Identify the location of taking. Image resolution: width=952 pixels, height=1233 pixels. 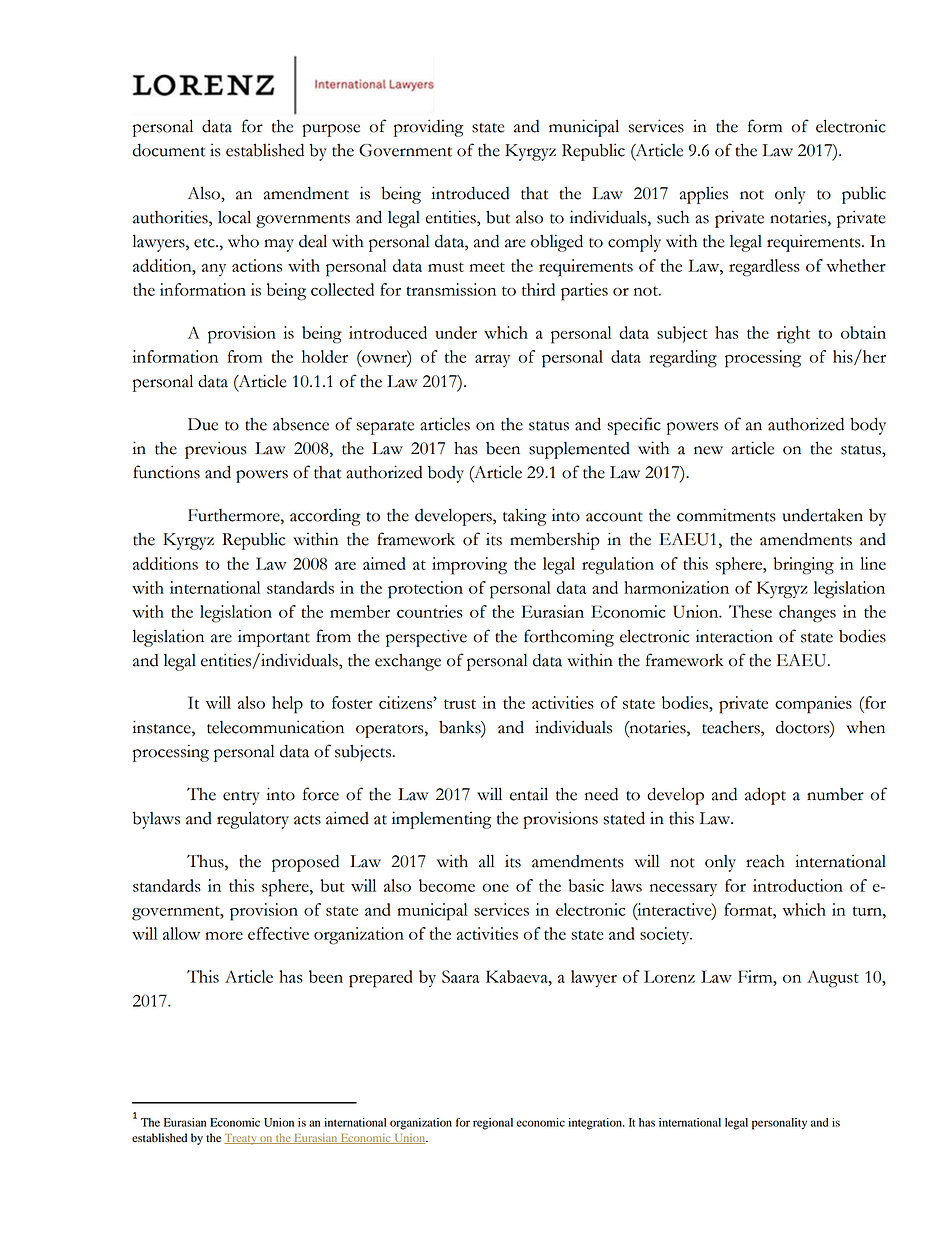
(524, 517).
